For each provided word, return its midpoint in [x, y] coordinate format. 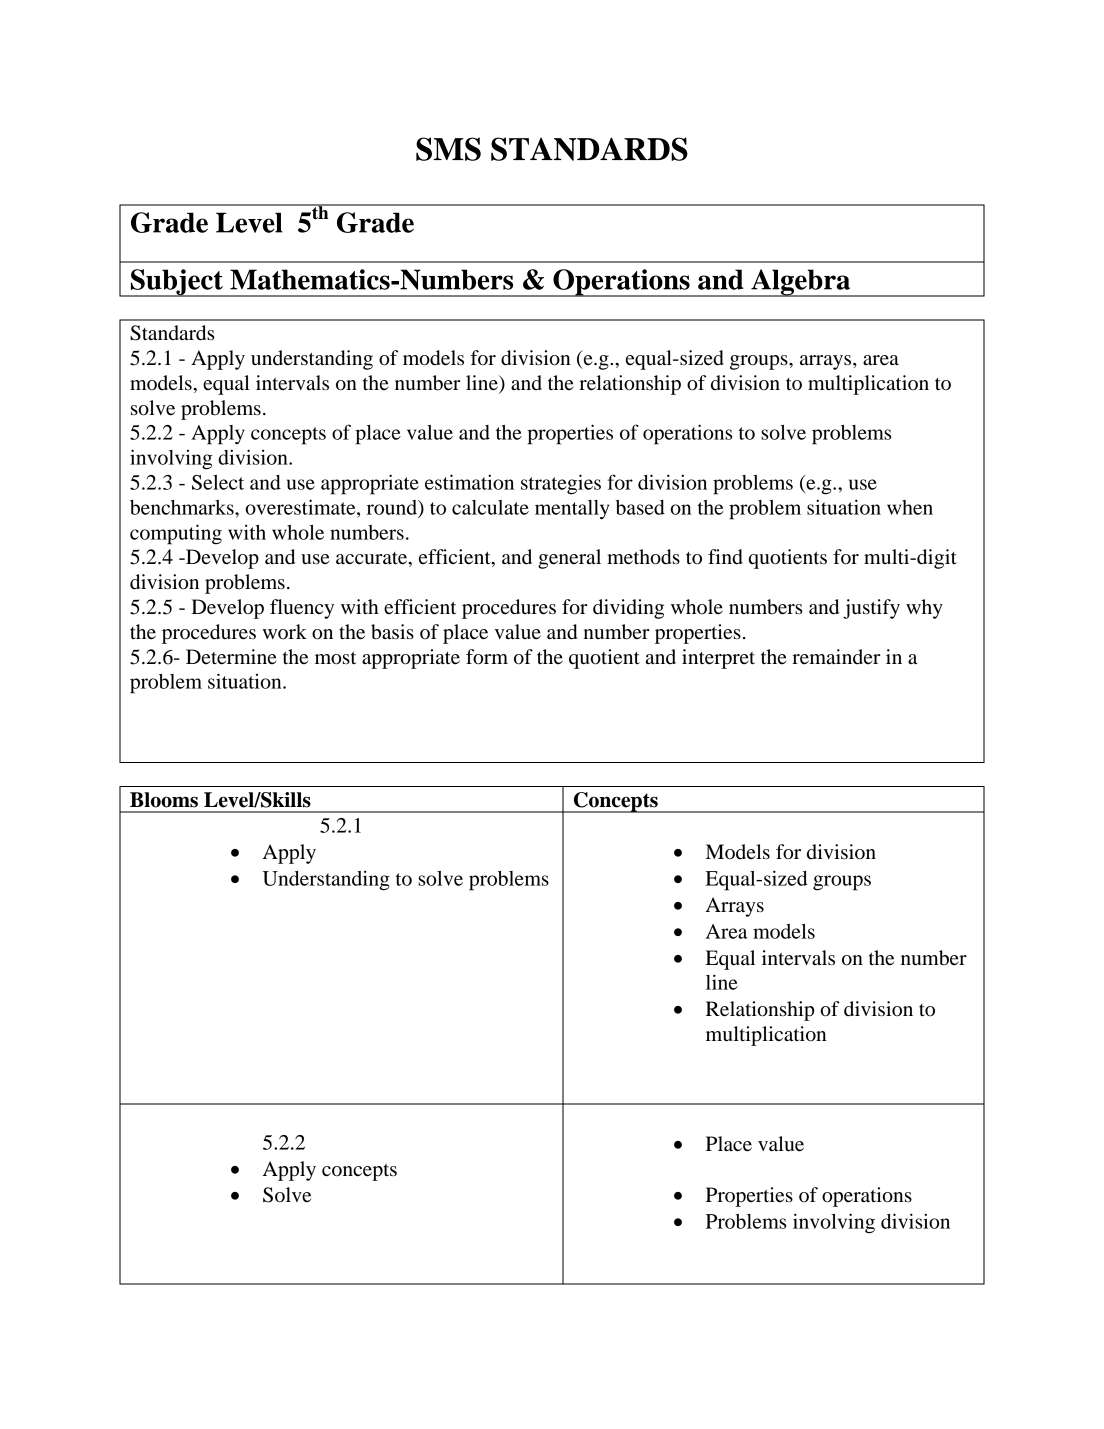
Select [218, 482]
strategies [561, 484]
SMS [448, 149]
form [487, 657]
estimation [469, 482]
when [910, 507]
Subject [176, 283]
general [569, 559]
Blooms [164, 800]
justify [871, 609]
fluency [302, 609]
